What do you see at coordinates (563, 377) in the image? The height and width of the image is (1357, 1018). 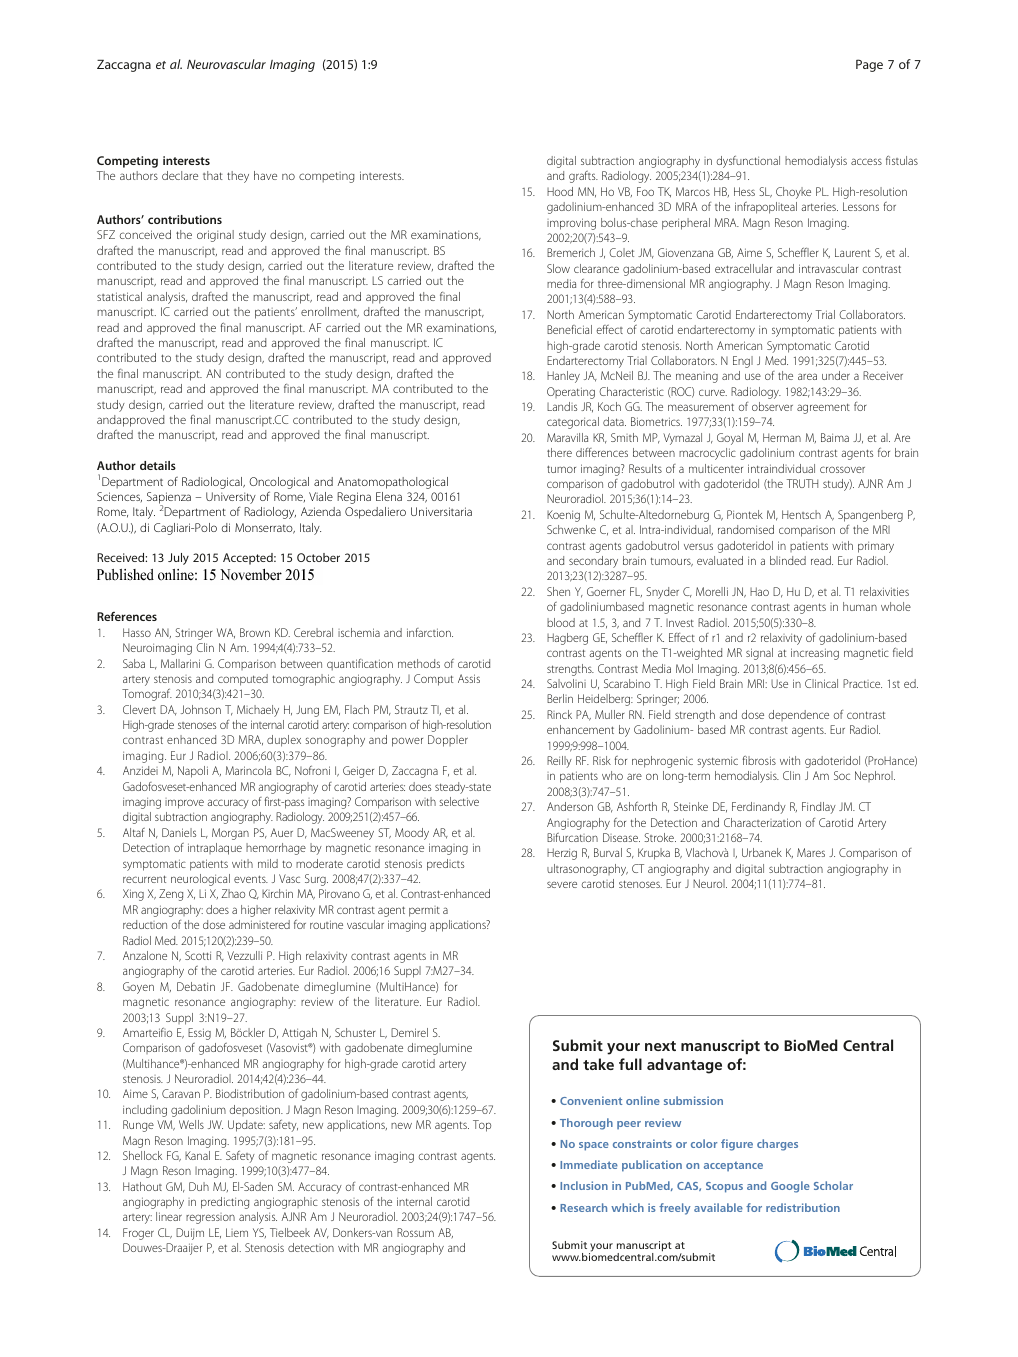 I see `Hanley` at bounding box center [563, 377].
